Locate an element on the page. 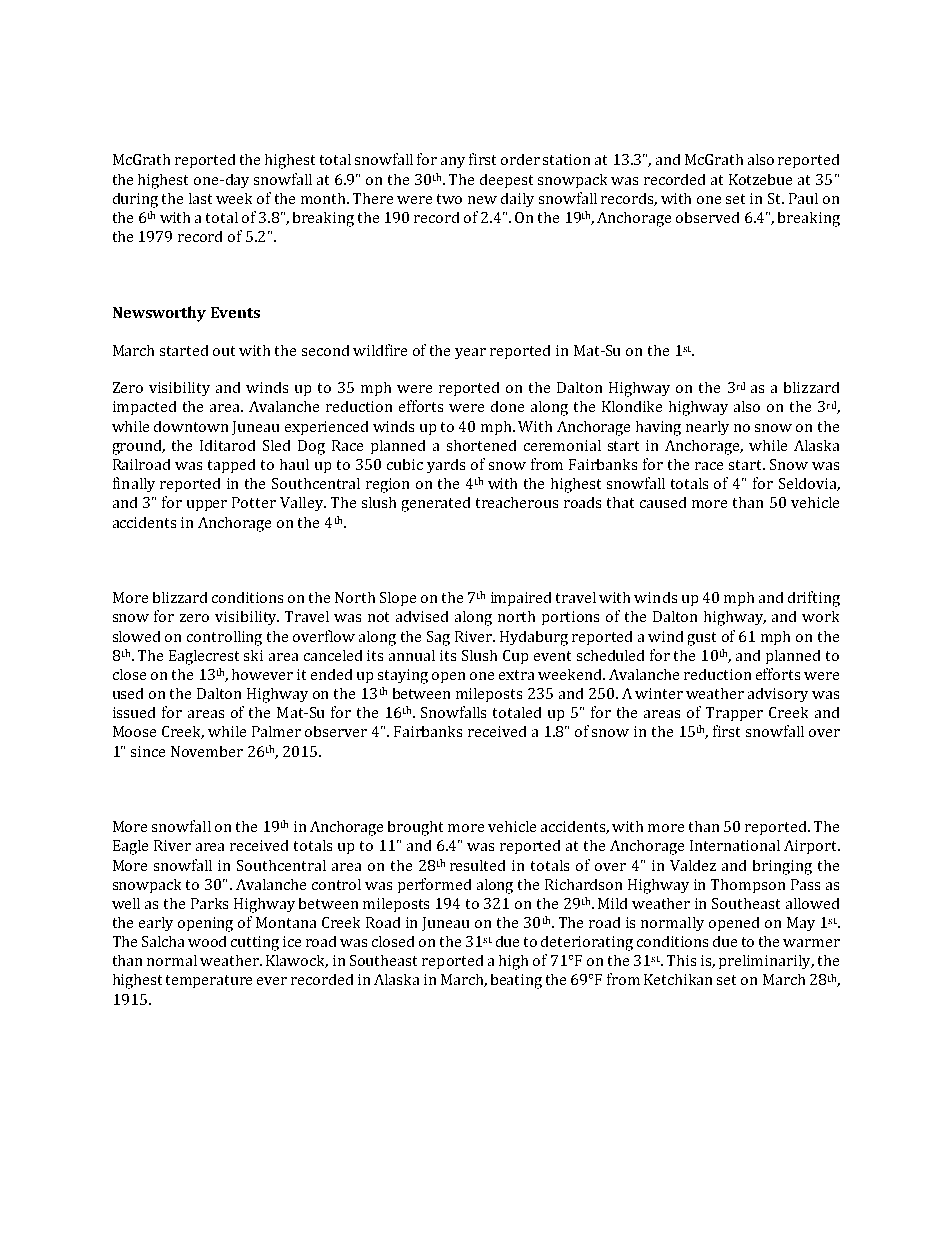 This document has width=952, height=1233. drifting is located at coordinates (814, 599).
